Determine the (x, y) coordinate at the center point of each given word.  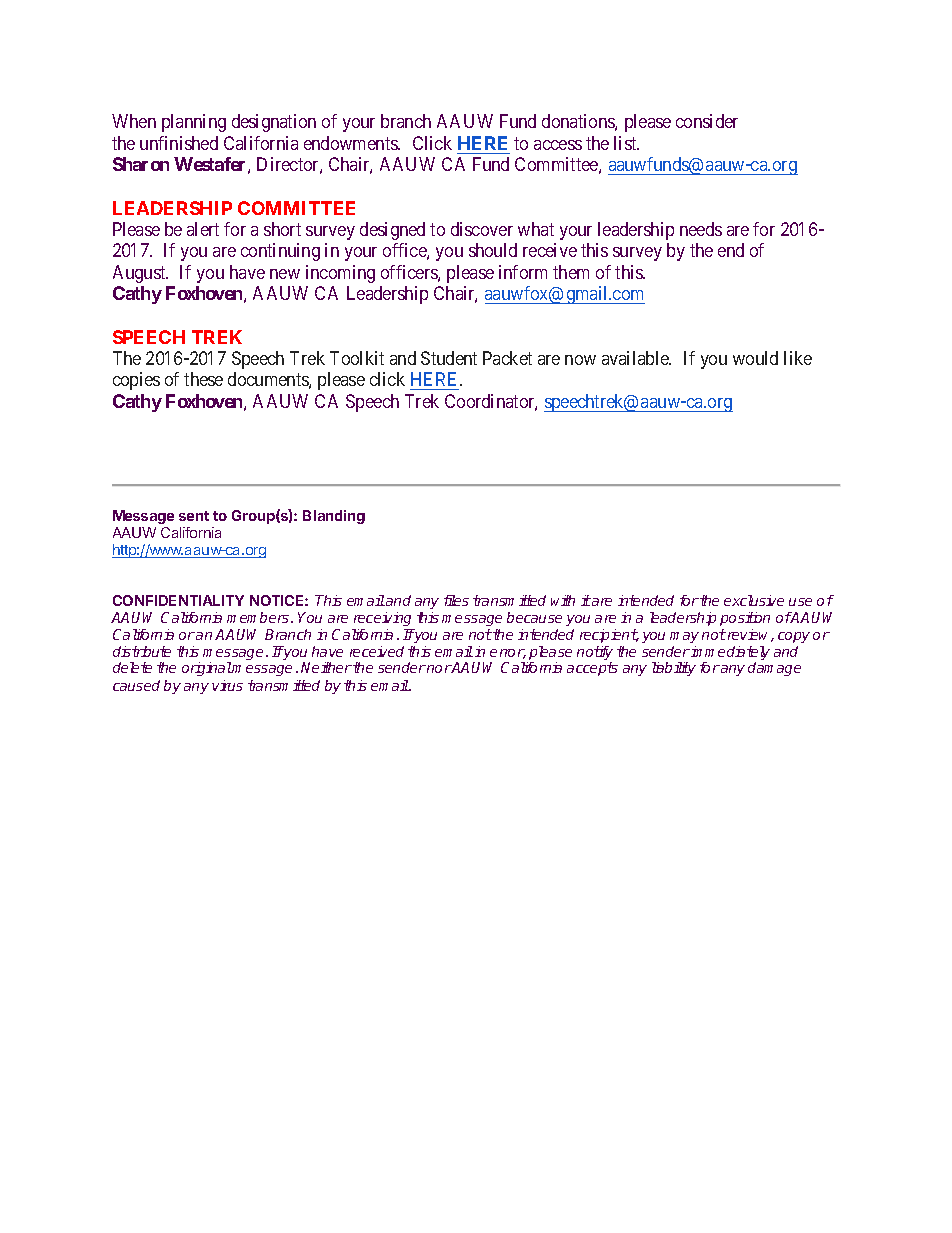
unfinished (179, 143)
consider (707, 121)
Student (449, 358)
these (203, 379)
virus (227, 685)
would (755, 358)
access (558, 145)
